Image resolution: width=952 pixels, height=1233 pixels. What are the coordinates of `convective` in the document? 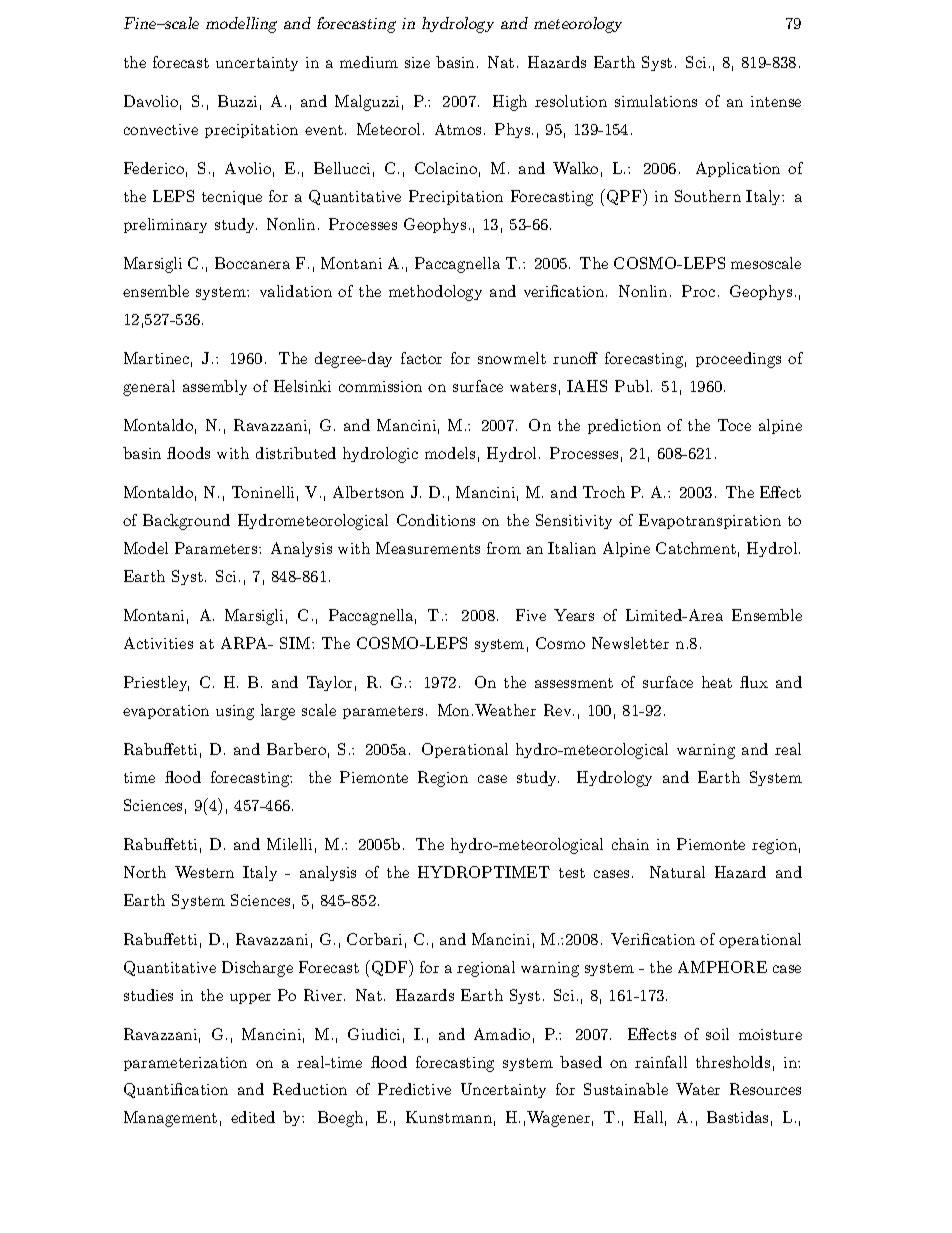 It's located at (161, 129).
